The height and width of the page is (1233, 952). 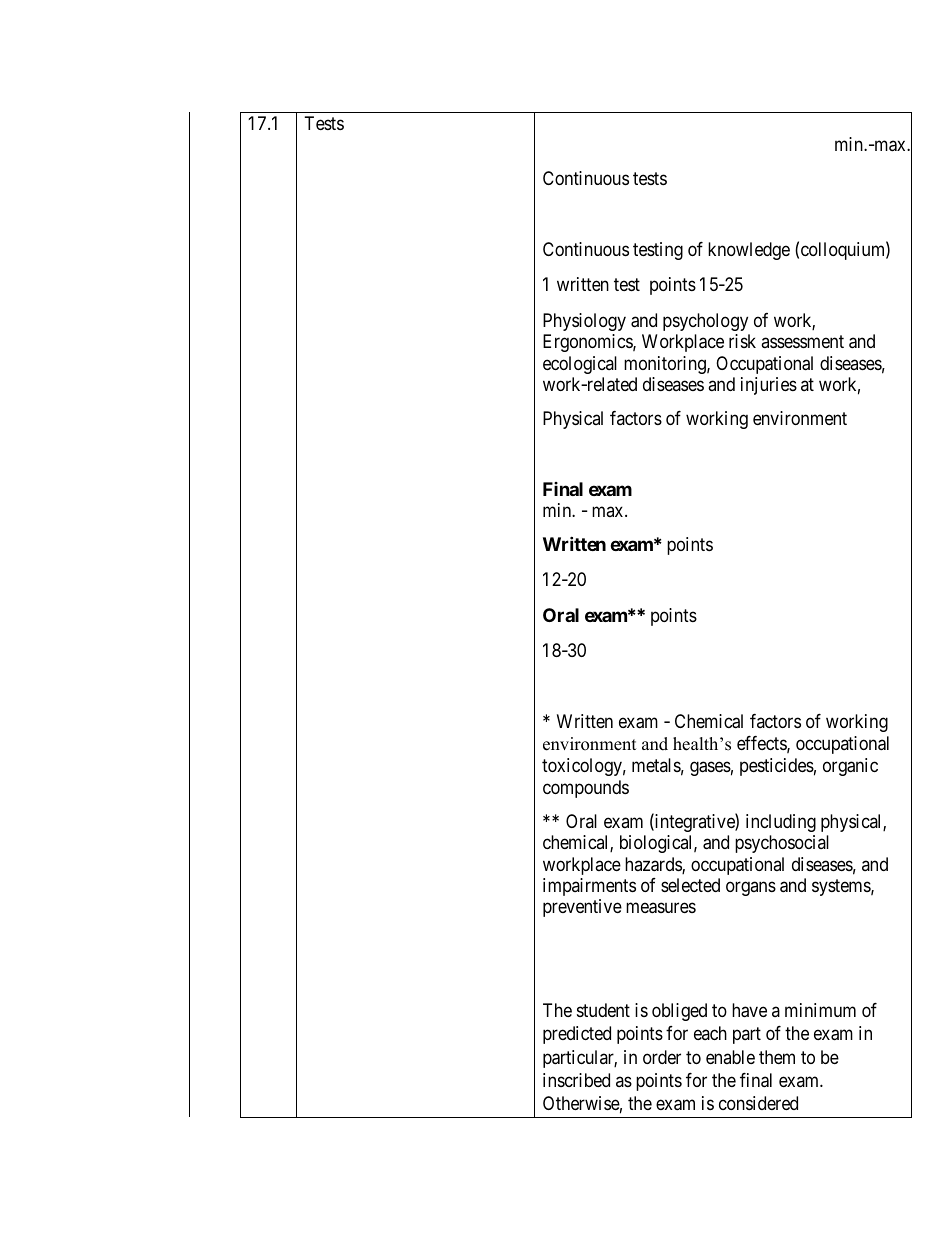 I want to click on compounds, so click(x=586, y=789).
